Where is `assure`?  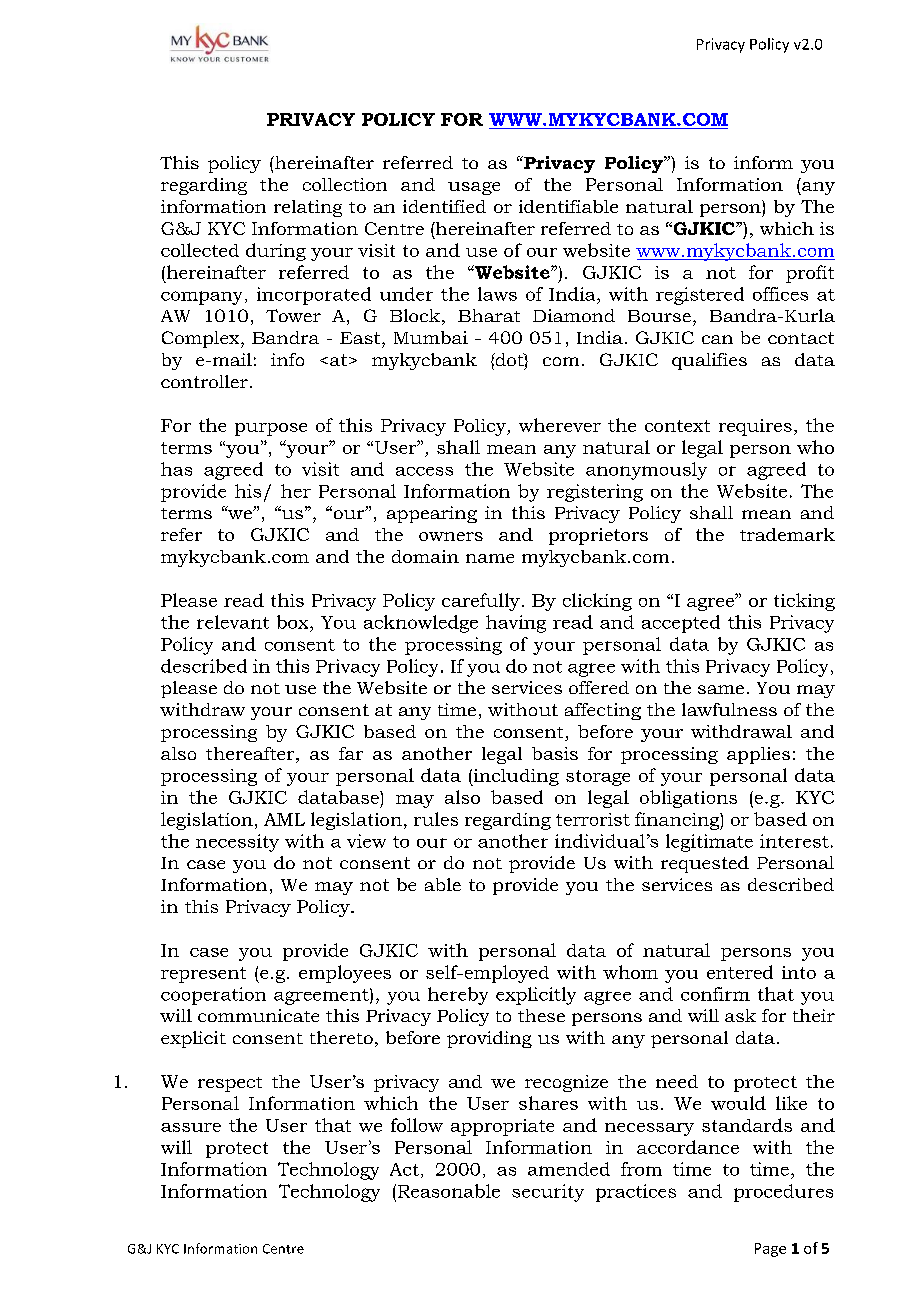
assure is located at coordinates (191, 1127).
